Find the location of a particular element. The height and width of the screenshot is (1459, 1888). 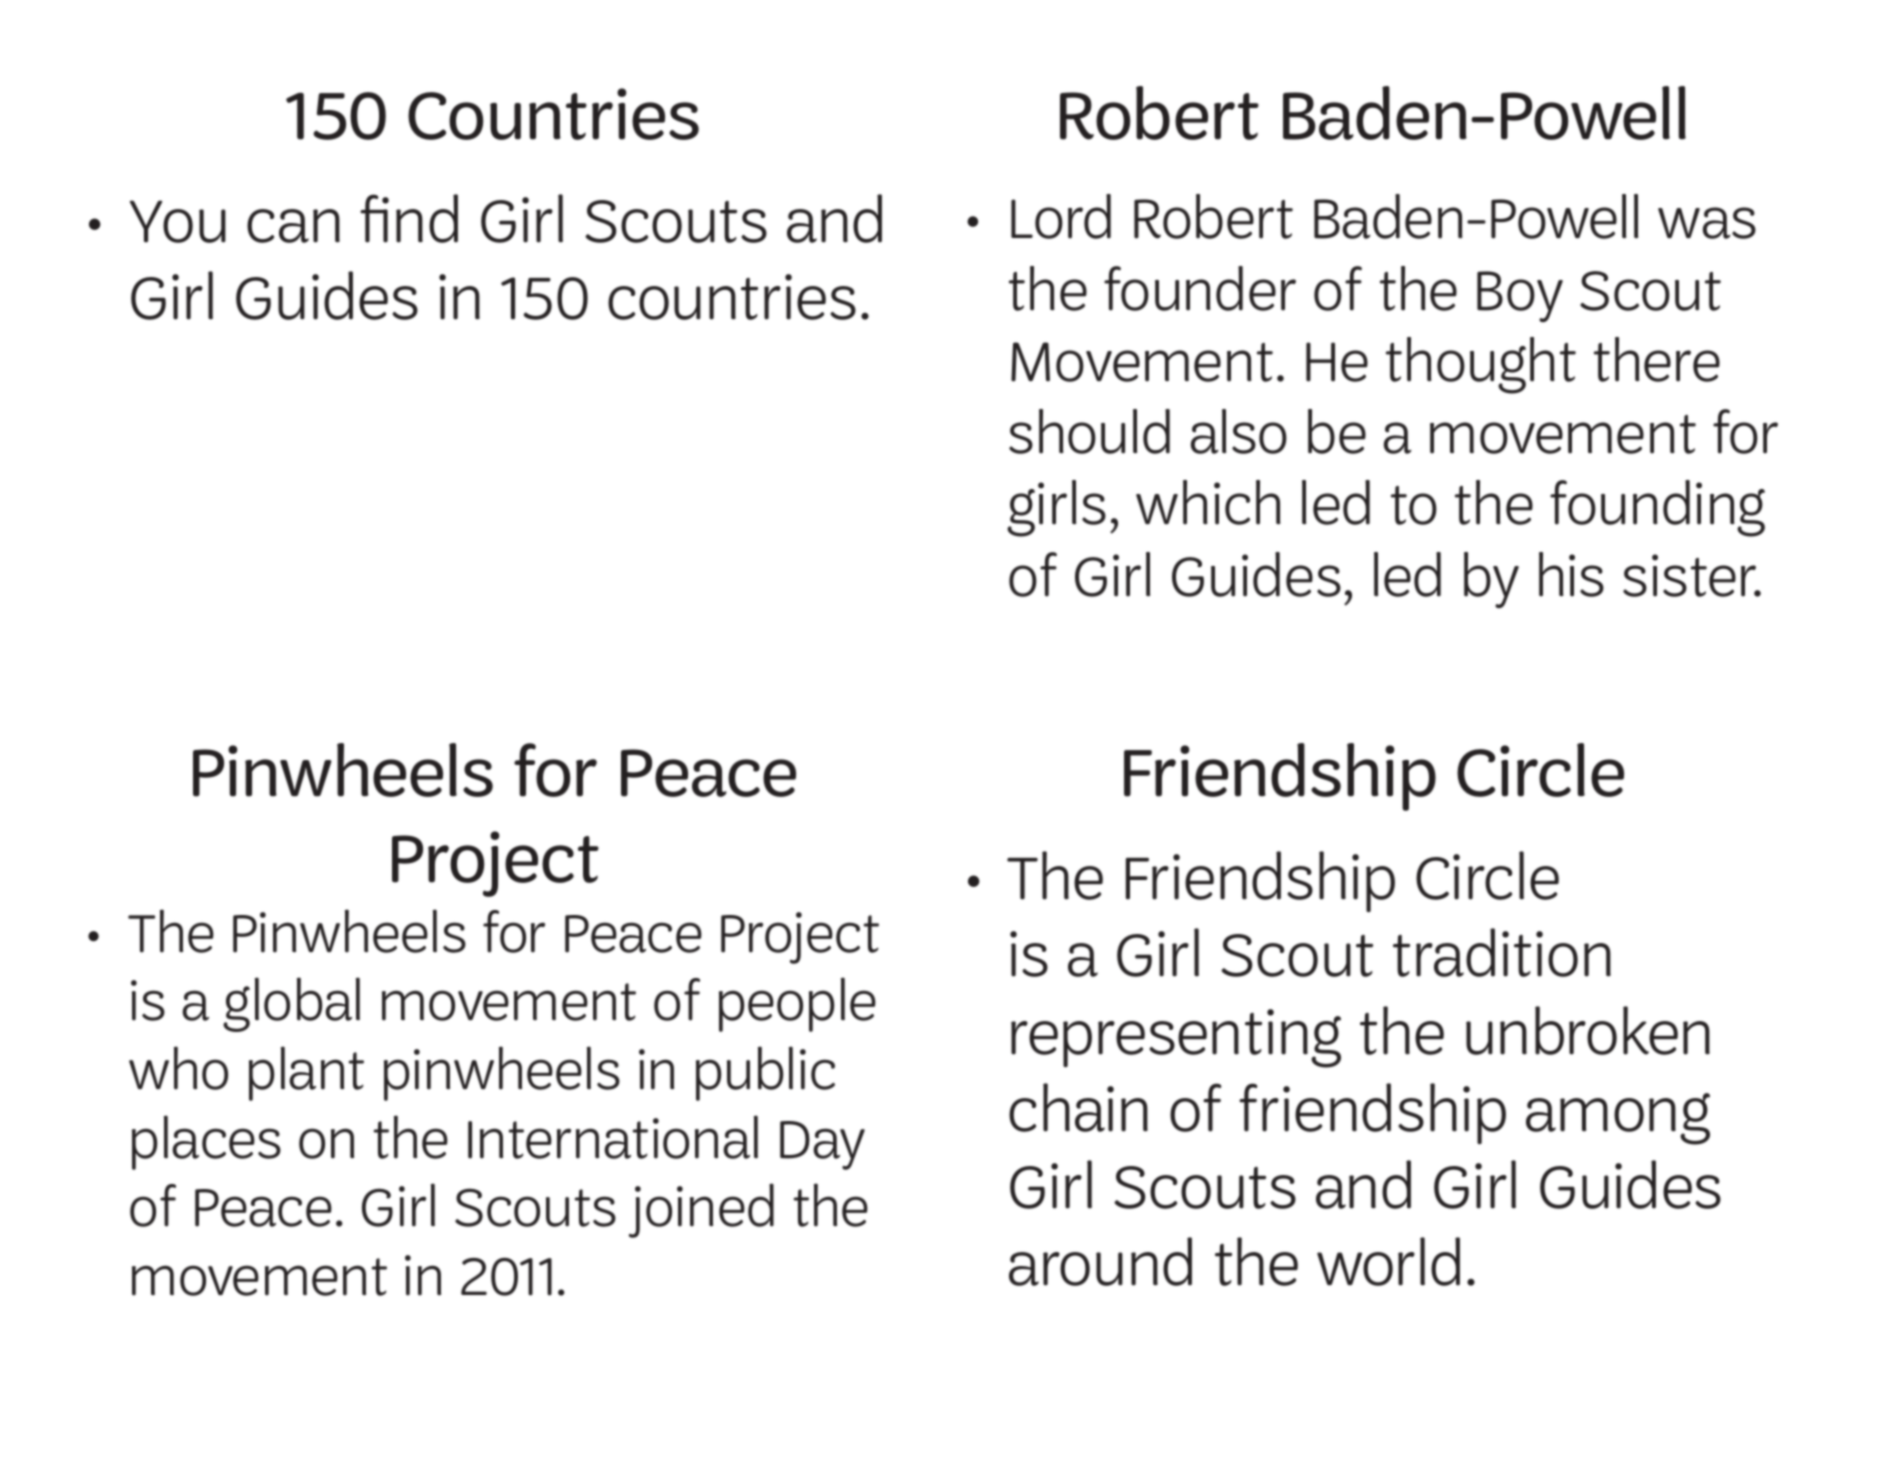

global is located at coordinates (291, 1004).
